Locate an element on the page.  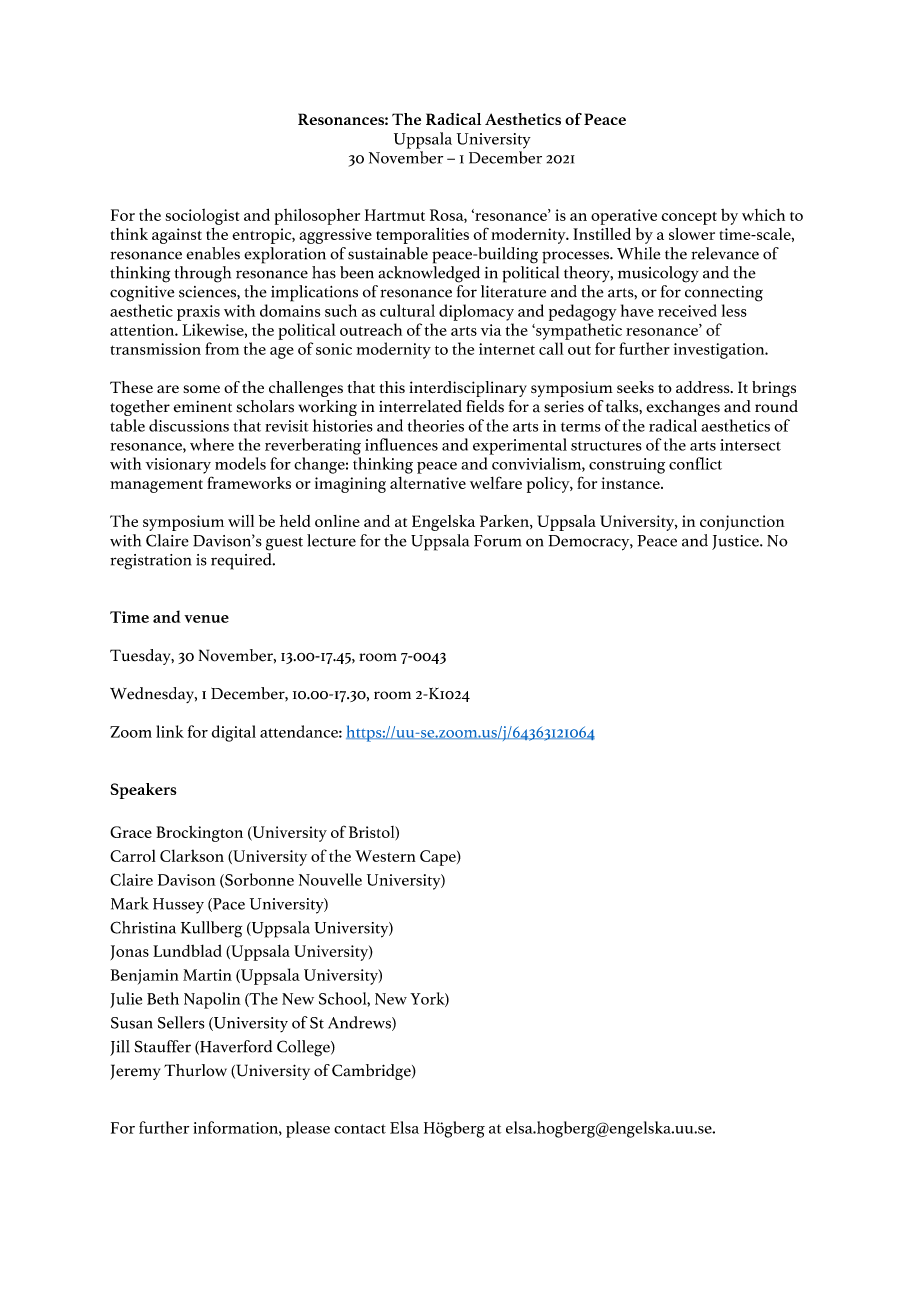
Justice is located at coordinates (736, 542).
